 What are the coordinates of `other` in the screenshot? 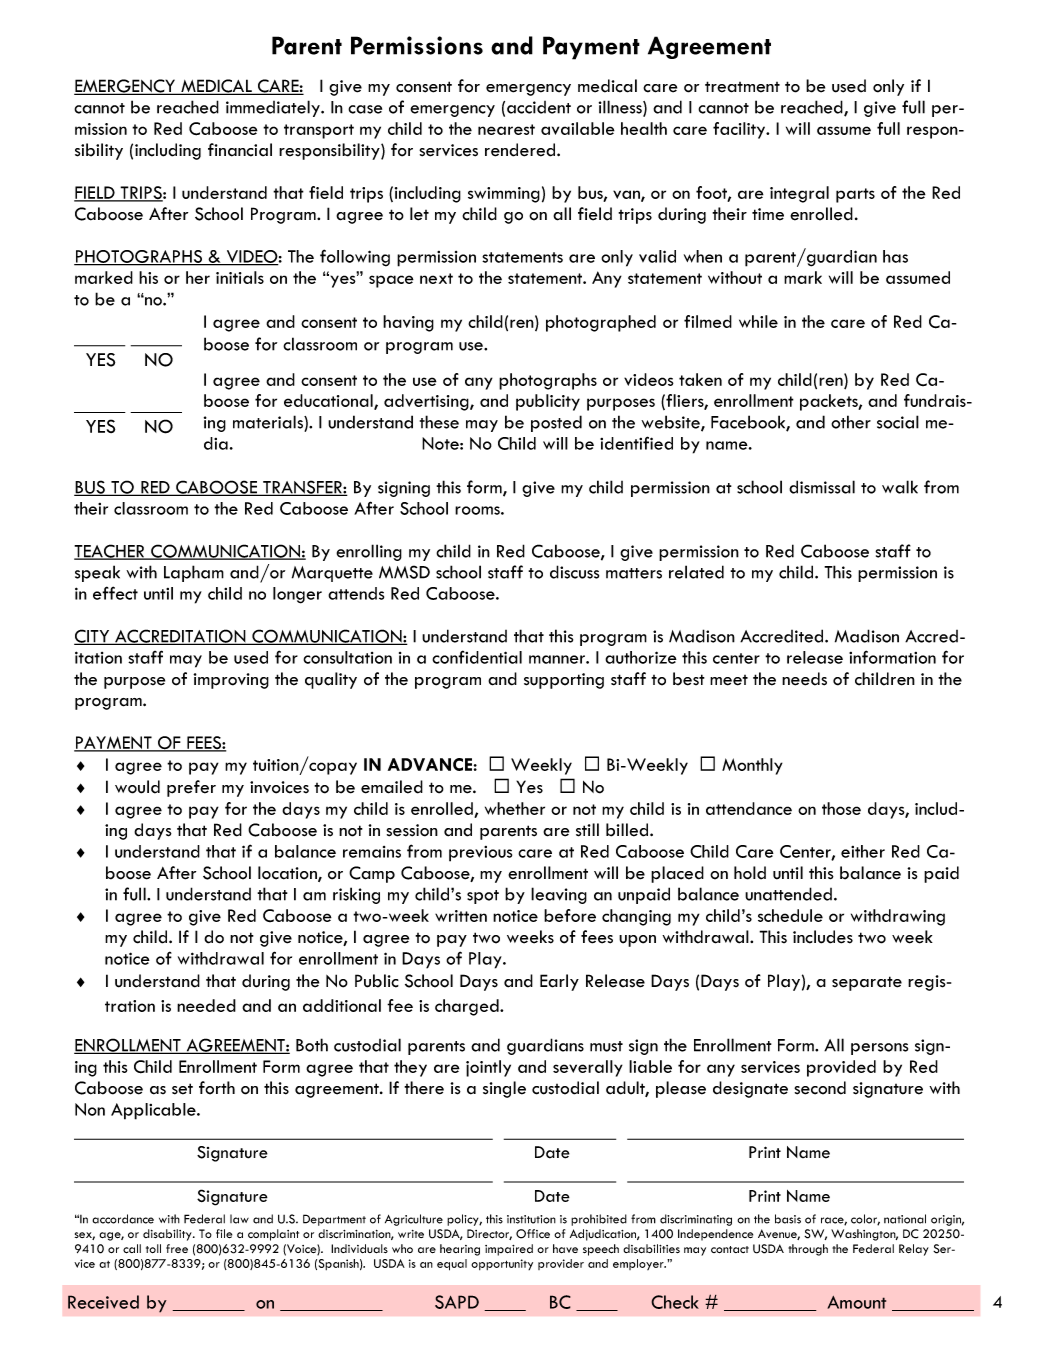 It's located at (851, 422).
